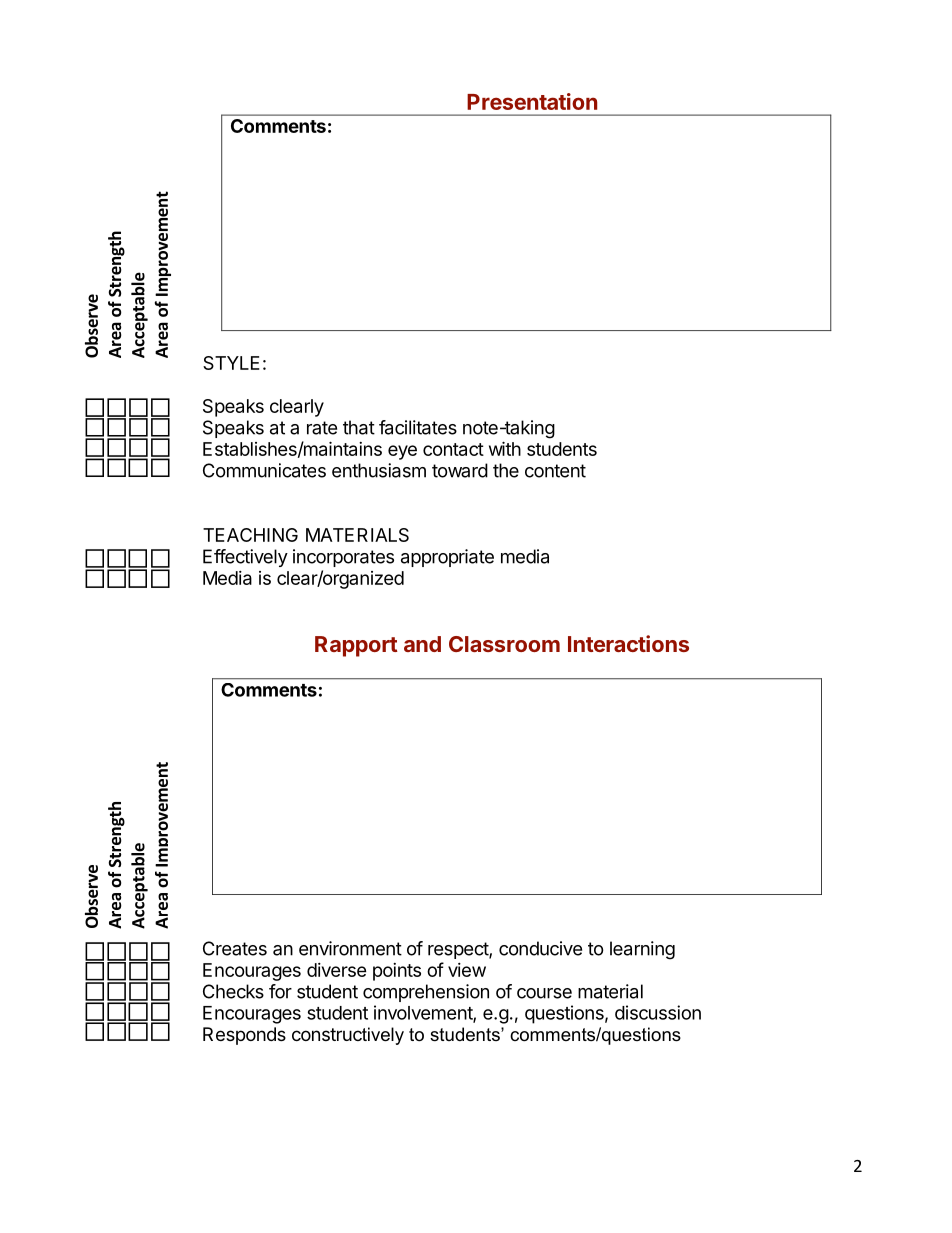 The height and width of the screenshot is (1233, 952). Describe the element at coordinates (505, 448) in the screenshot. I see `with` at that location.
